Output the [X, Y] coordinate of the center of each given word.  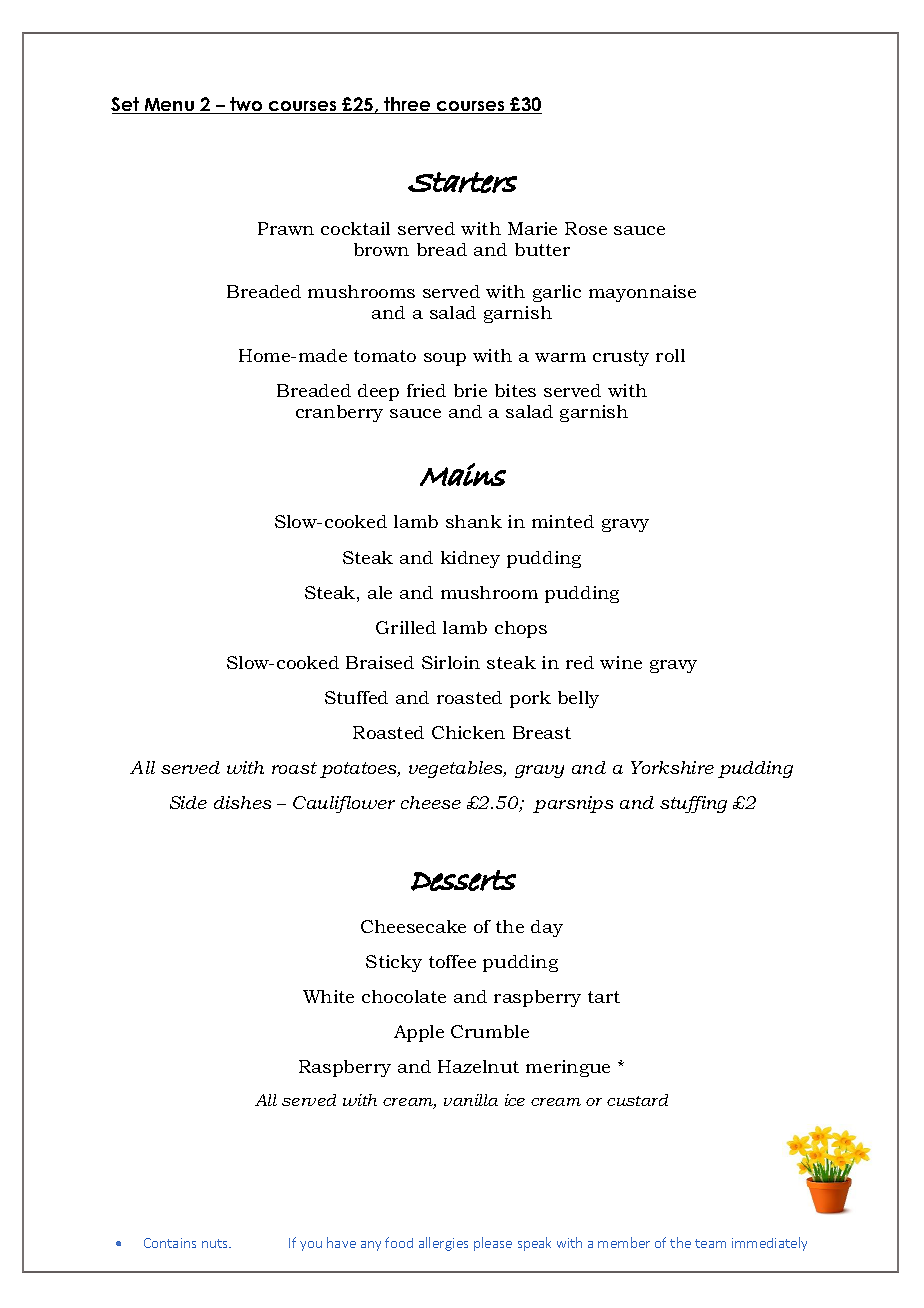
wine [621, 662]
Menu [169, 106]
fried [426, 390]
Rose [586, 228]
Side [188, 802]
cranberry [339, 413]
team [710, 1243]
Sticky [394, 963]
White [328, 996]
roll [670, 355]
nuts [216, 1243]
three [407, 105]
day [547, 928]
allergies [443, 1244]
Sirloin [451, 662]
